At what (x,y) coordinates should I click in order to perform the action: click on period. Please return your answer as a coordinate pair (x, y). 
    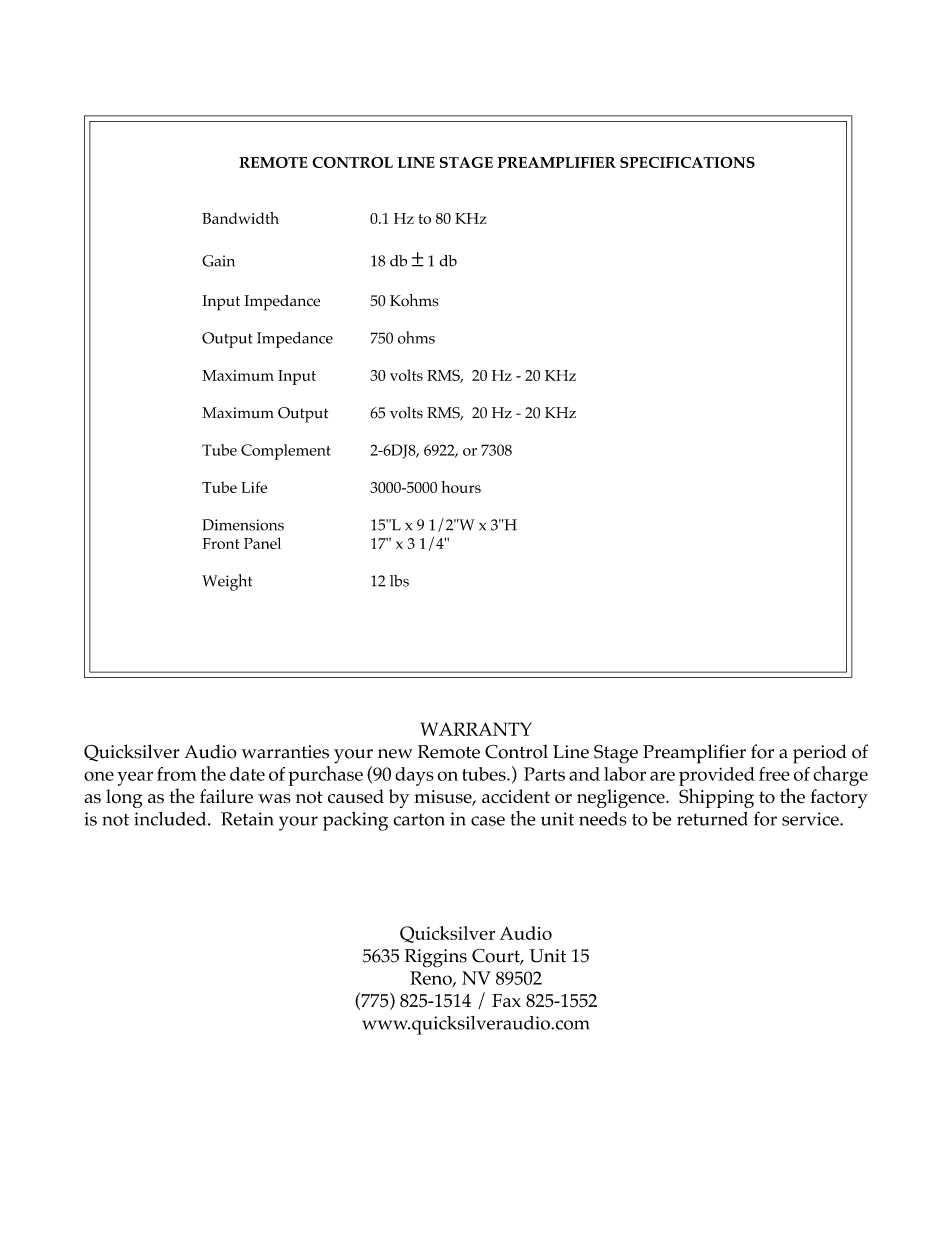
    Looking at the image, I should click on (820, 754).
